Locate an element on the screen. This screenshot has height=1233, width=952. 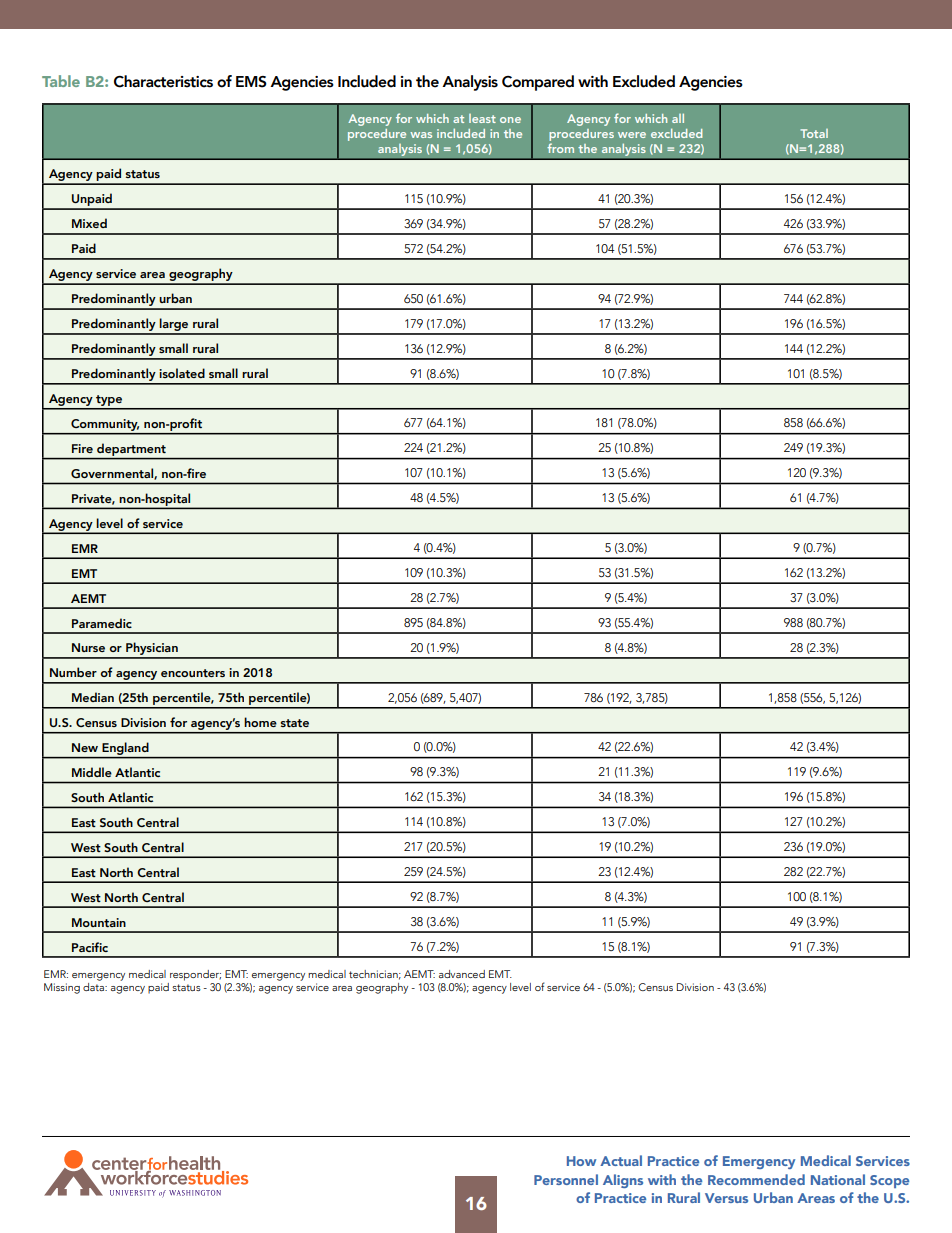
Total is located at coordinates (814, 133).
